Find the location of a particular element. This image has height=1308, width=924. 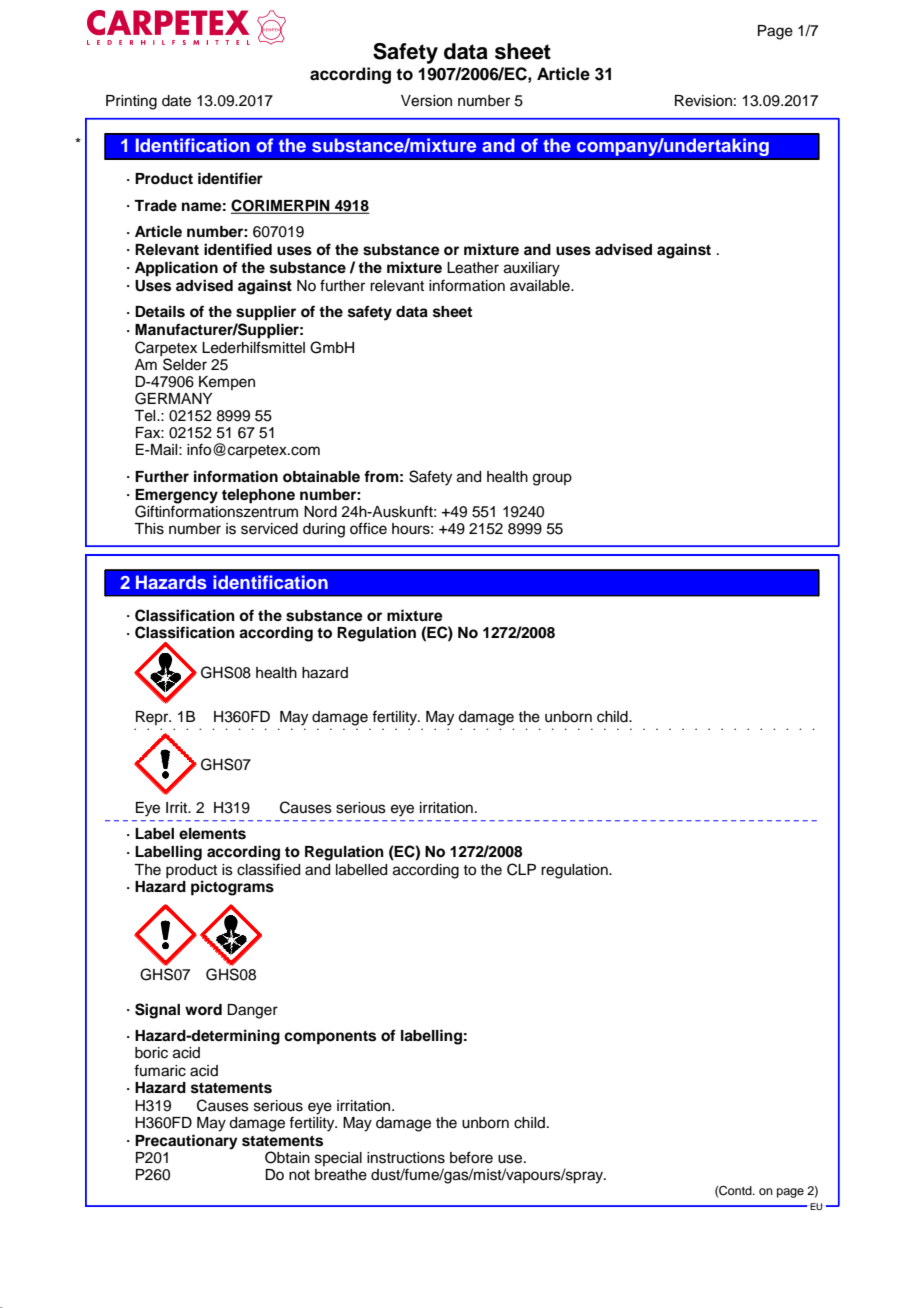

office is located at coordinates (368, 528).
